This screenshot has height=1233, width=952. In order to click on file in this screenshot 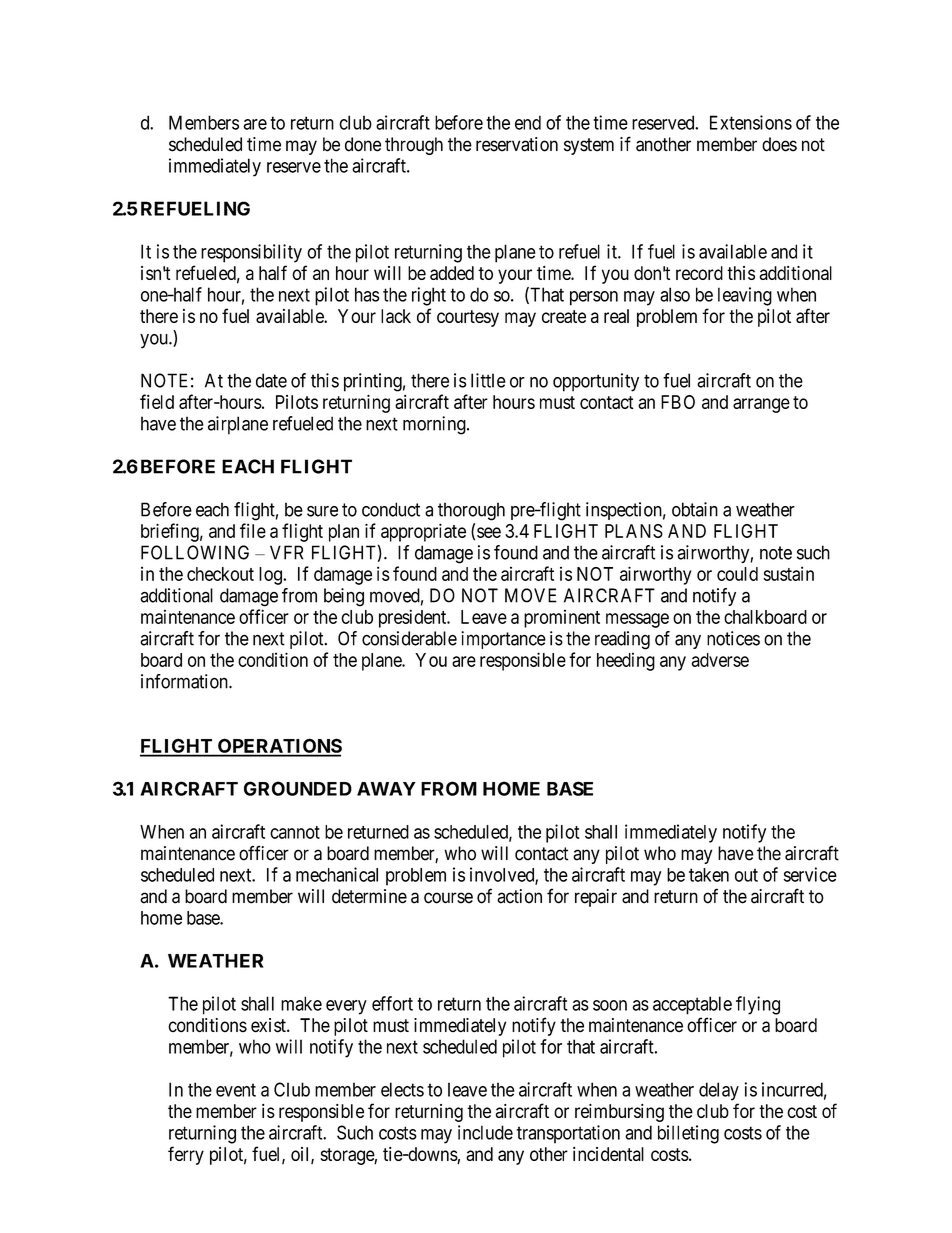, I will do `click(253, 530)`.
